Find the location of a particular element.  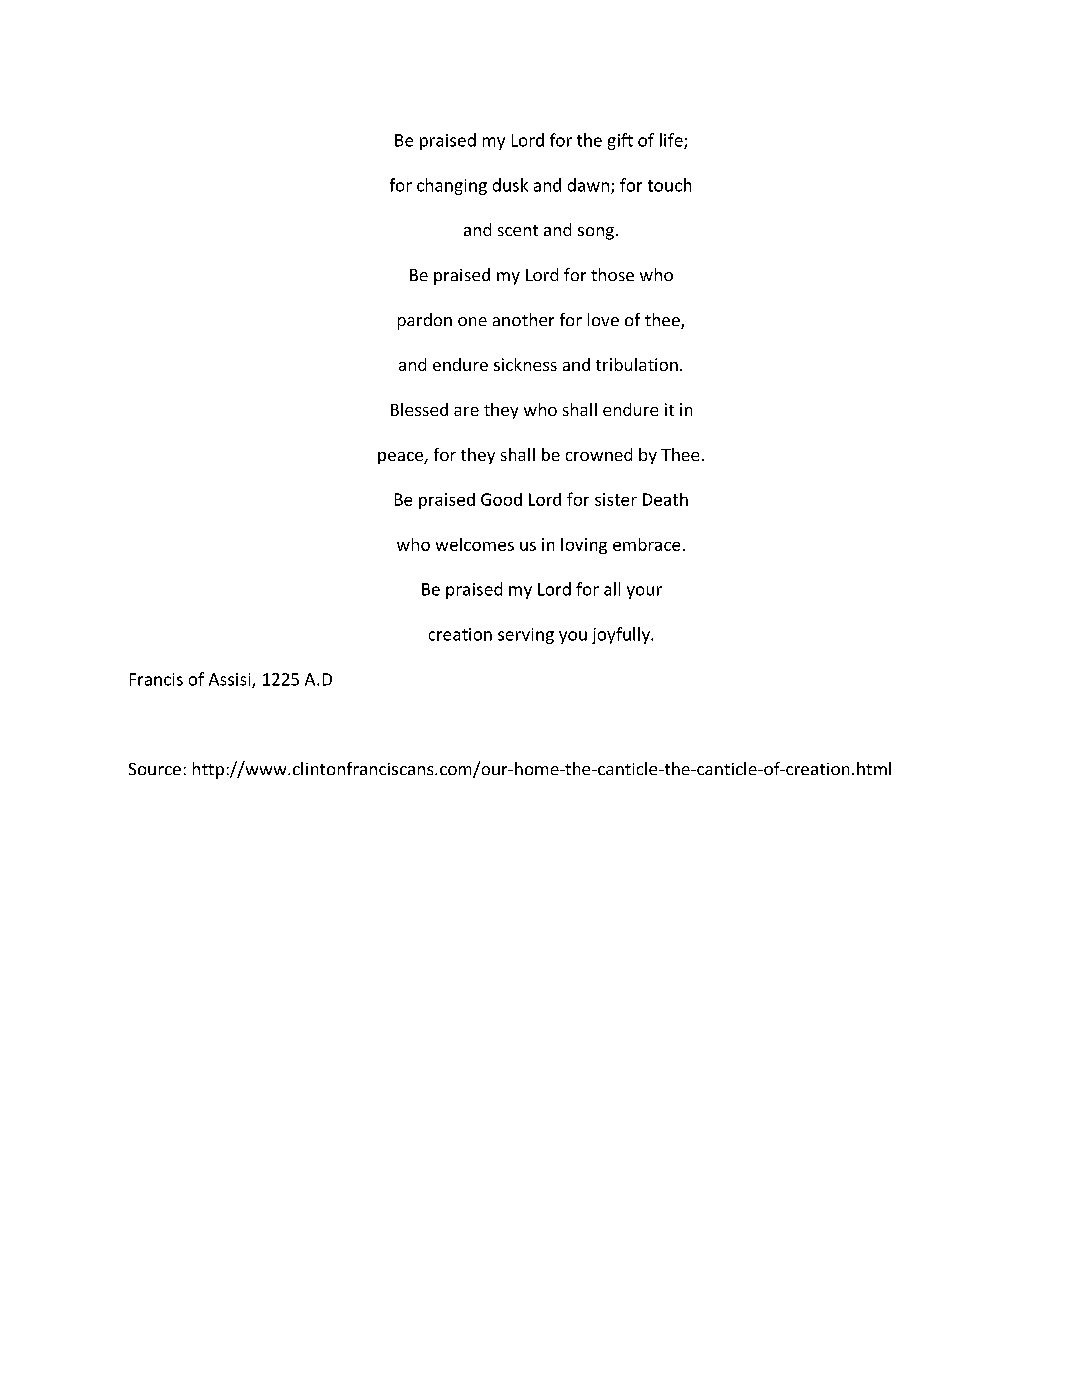

gift is located at coordinates (620, 141).
